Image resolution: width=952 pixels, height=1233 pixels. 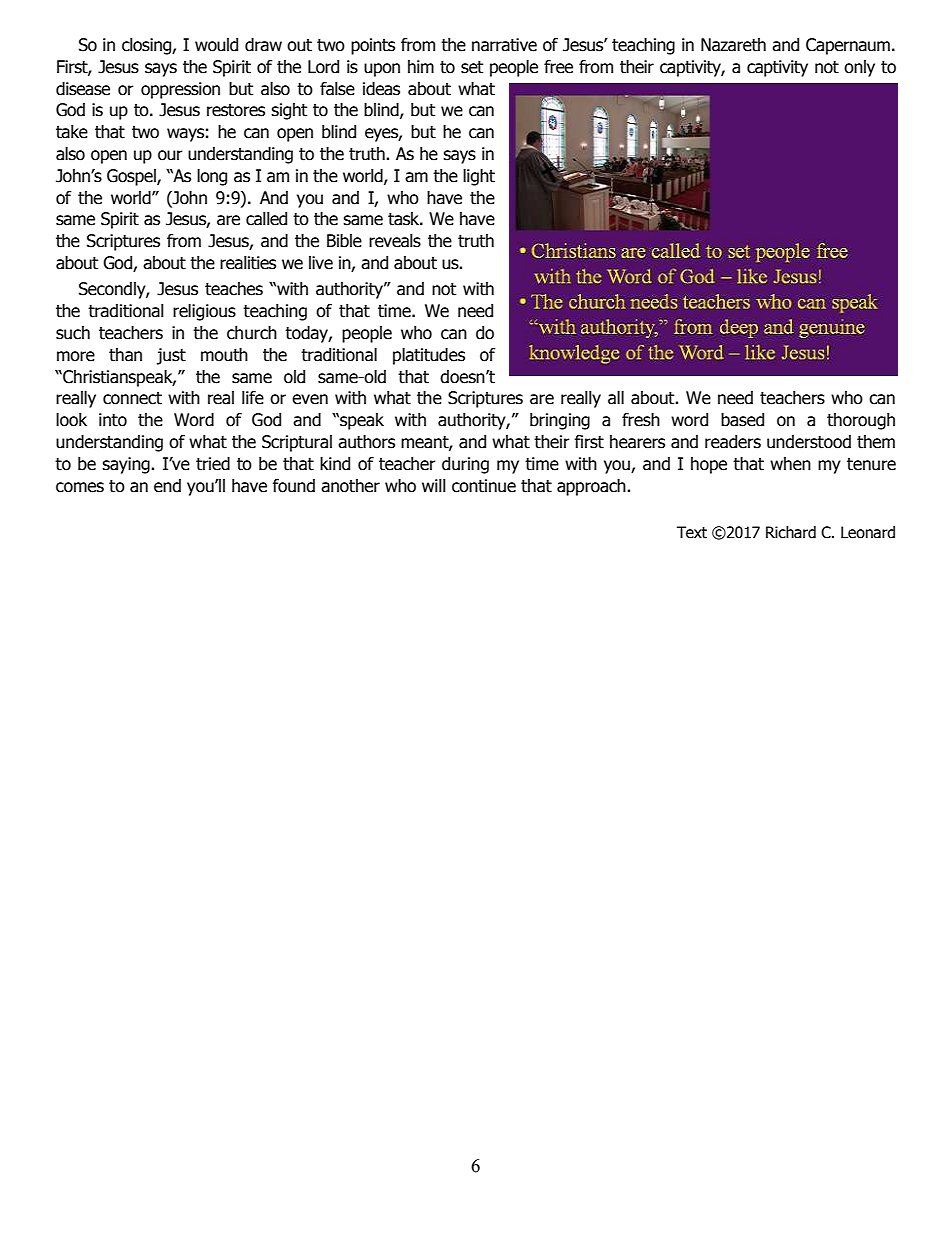 I want to click on based, so click(x=742, y=420).
